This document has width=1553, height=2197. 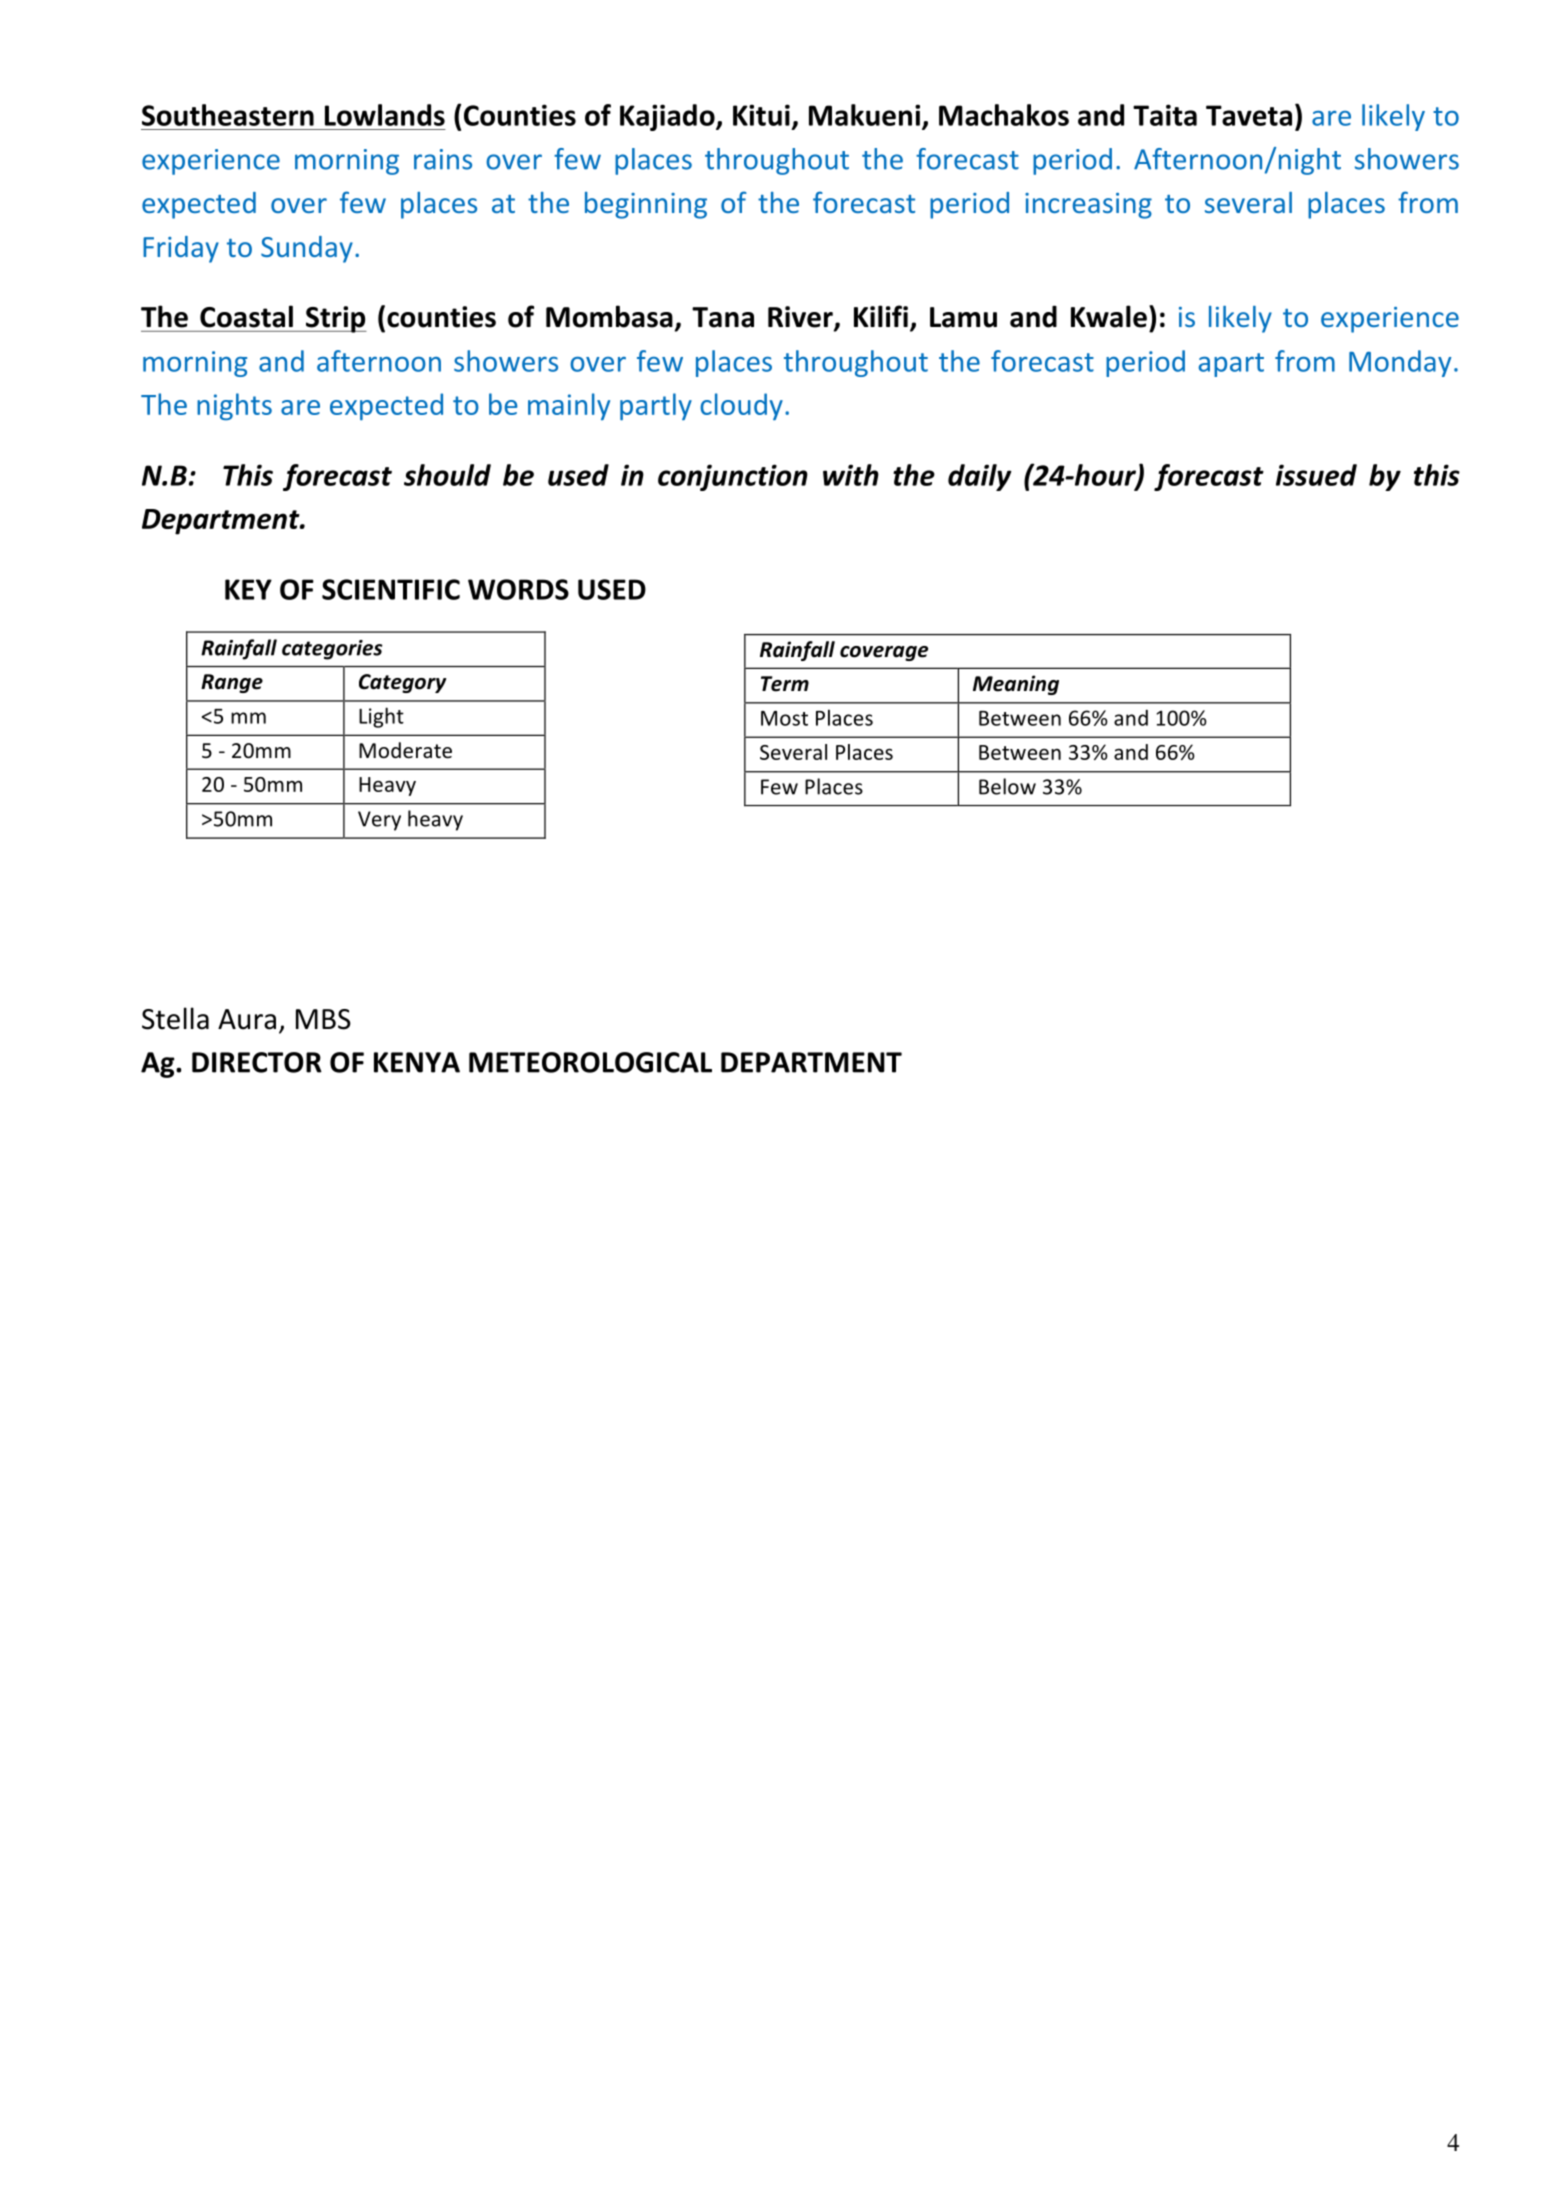 What do you see at coordinates (785, 684) in the document?
I see `Term` at bounding box center [785, 684].
